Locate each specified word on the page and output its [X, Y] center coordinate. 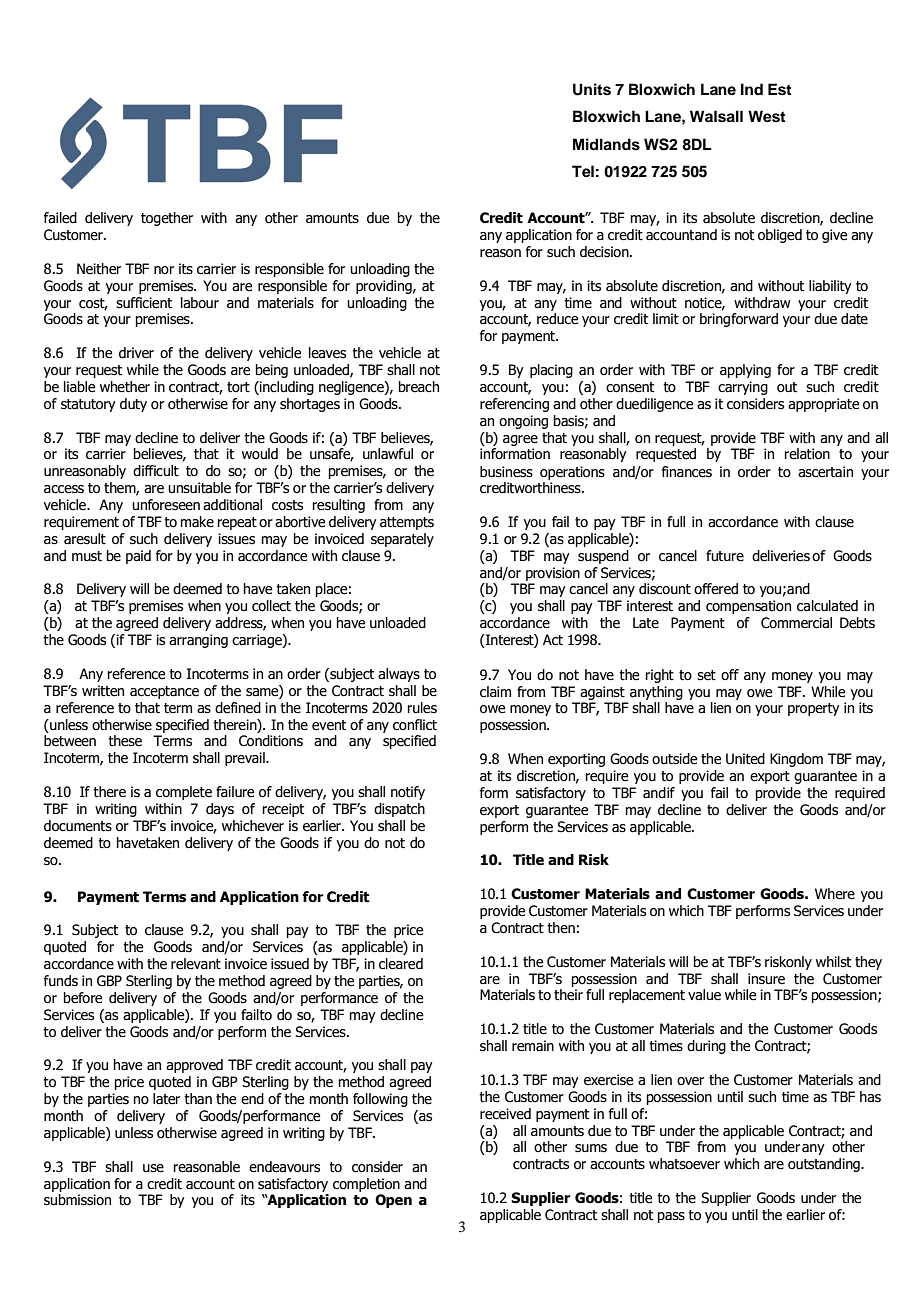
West [767, 116]
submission [77, 1200]
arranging [198, 641]
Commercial [796, 623]
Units [592, 89]
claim [495, 692]
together [167, 219]
